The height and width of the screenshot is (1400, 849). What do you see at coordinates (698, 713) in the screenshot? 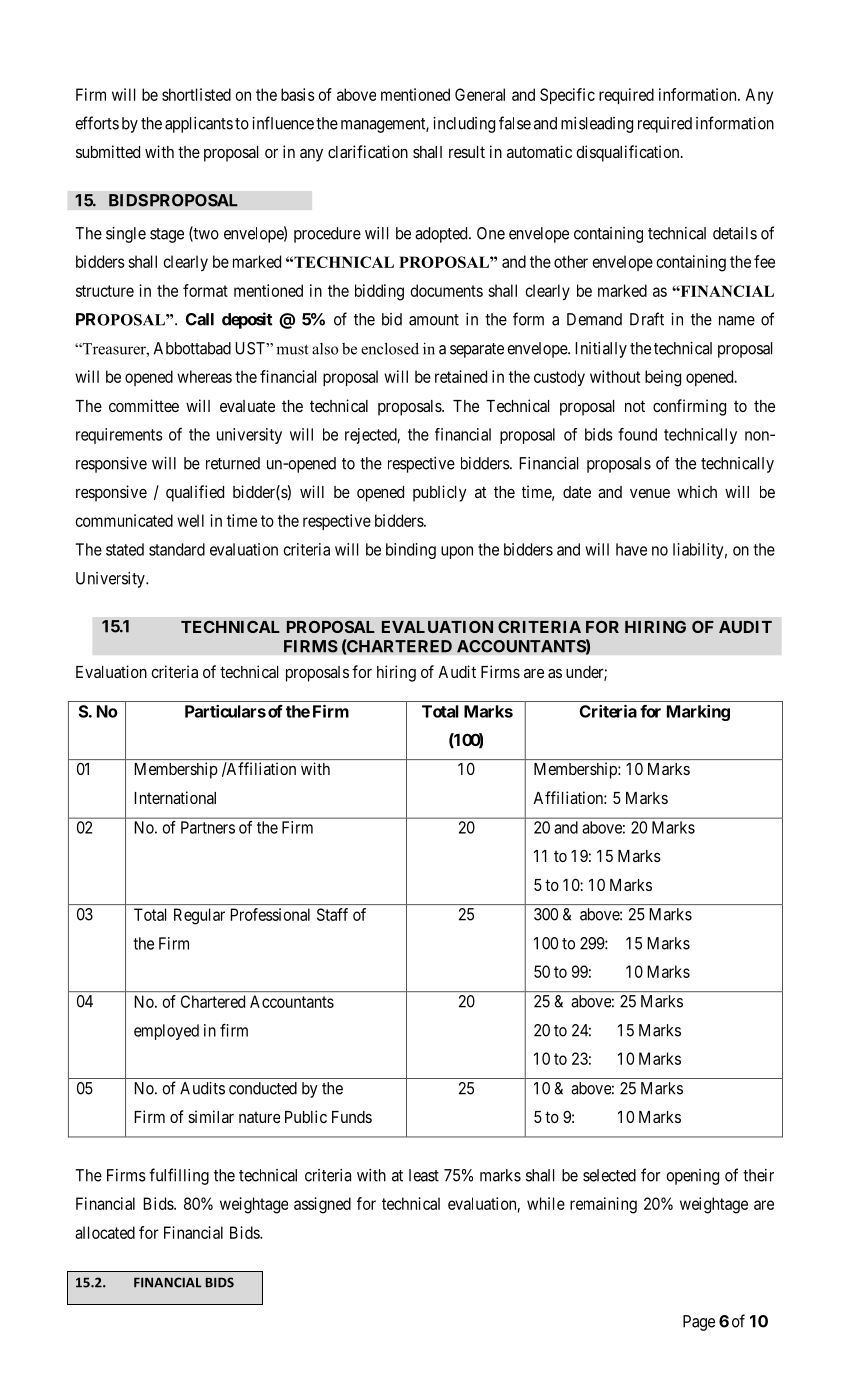
I see `Marking` at bounding box center [698, 713].
